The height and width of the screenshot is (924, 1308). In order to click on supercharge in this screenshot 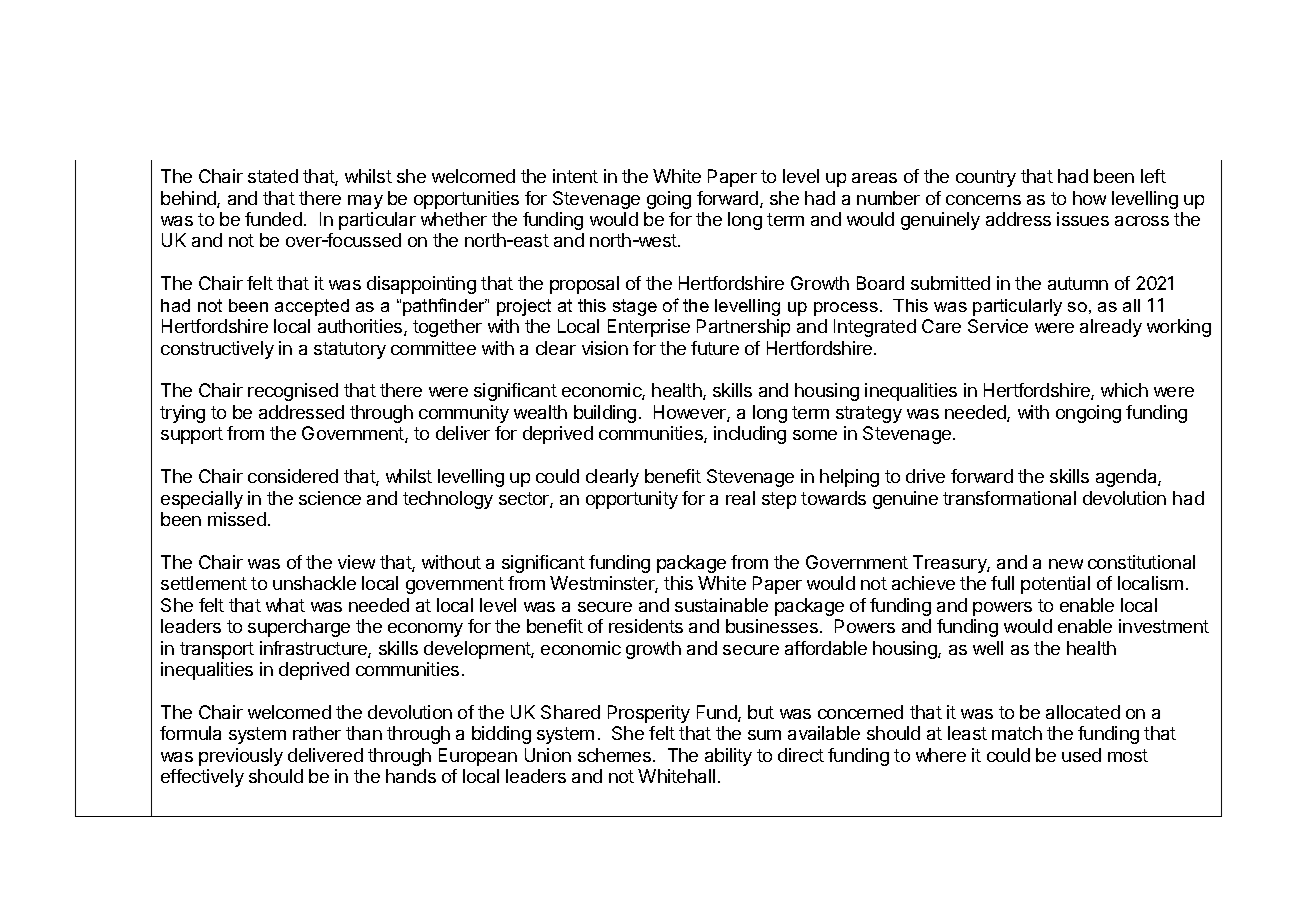, I will do `click(299, 628)`.
